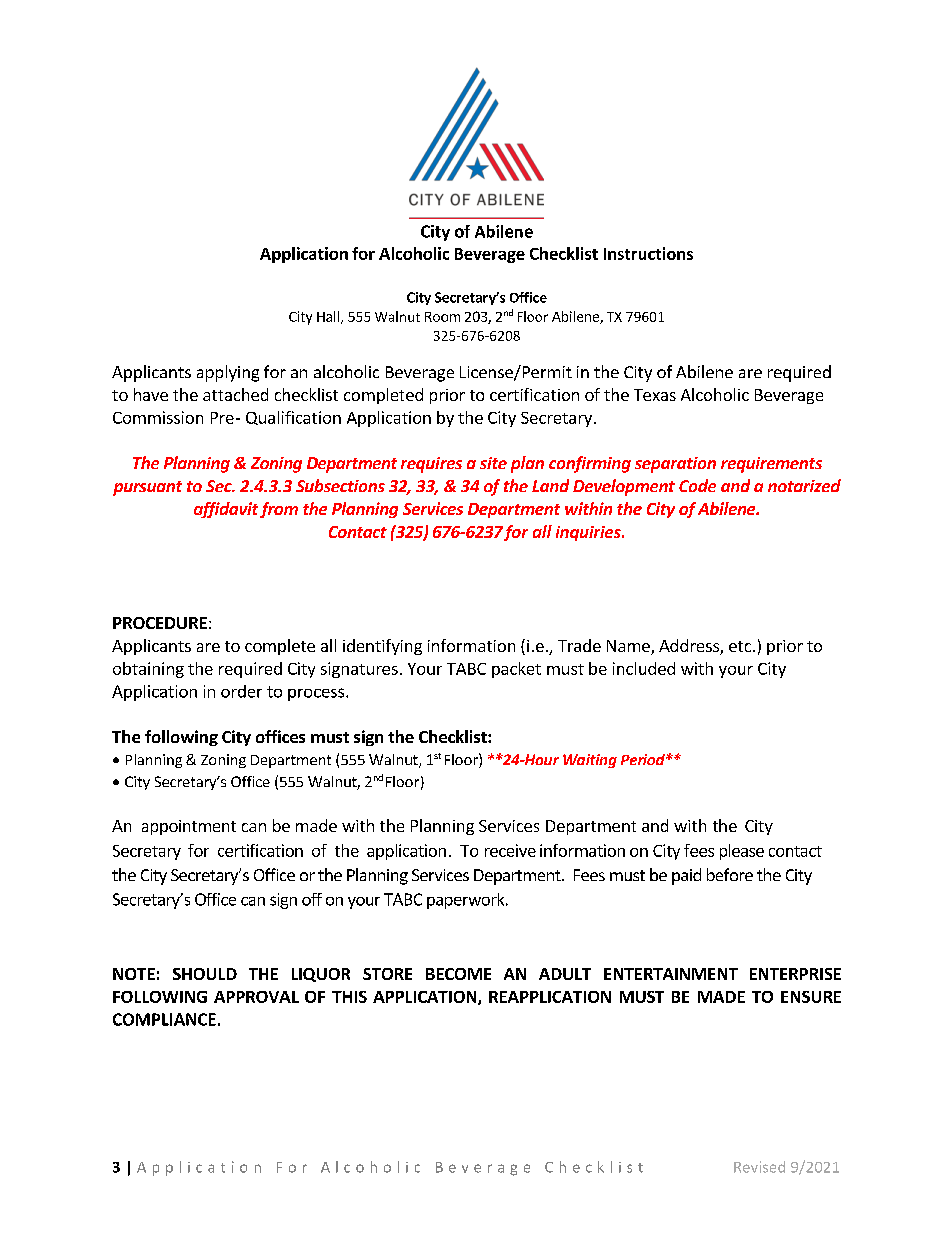  What do you see at coordinates (493, 463) in the page?
I see `site` at bounding box center [493, 463].
